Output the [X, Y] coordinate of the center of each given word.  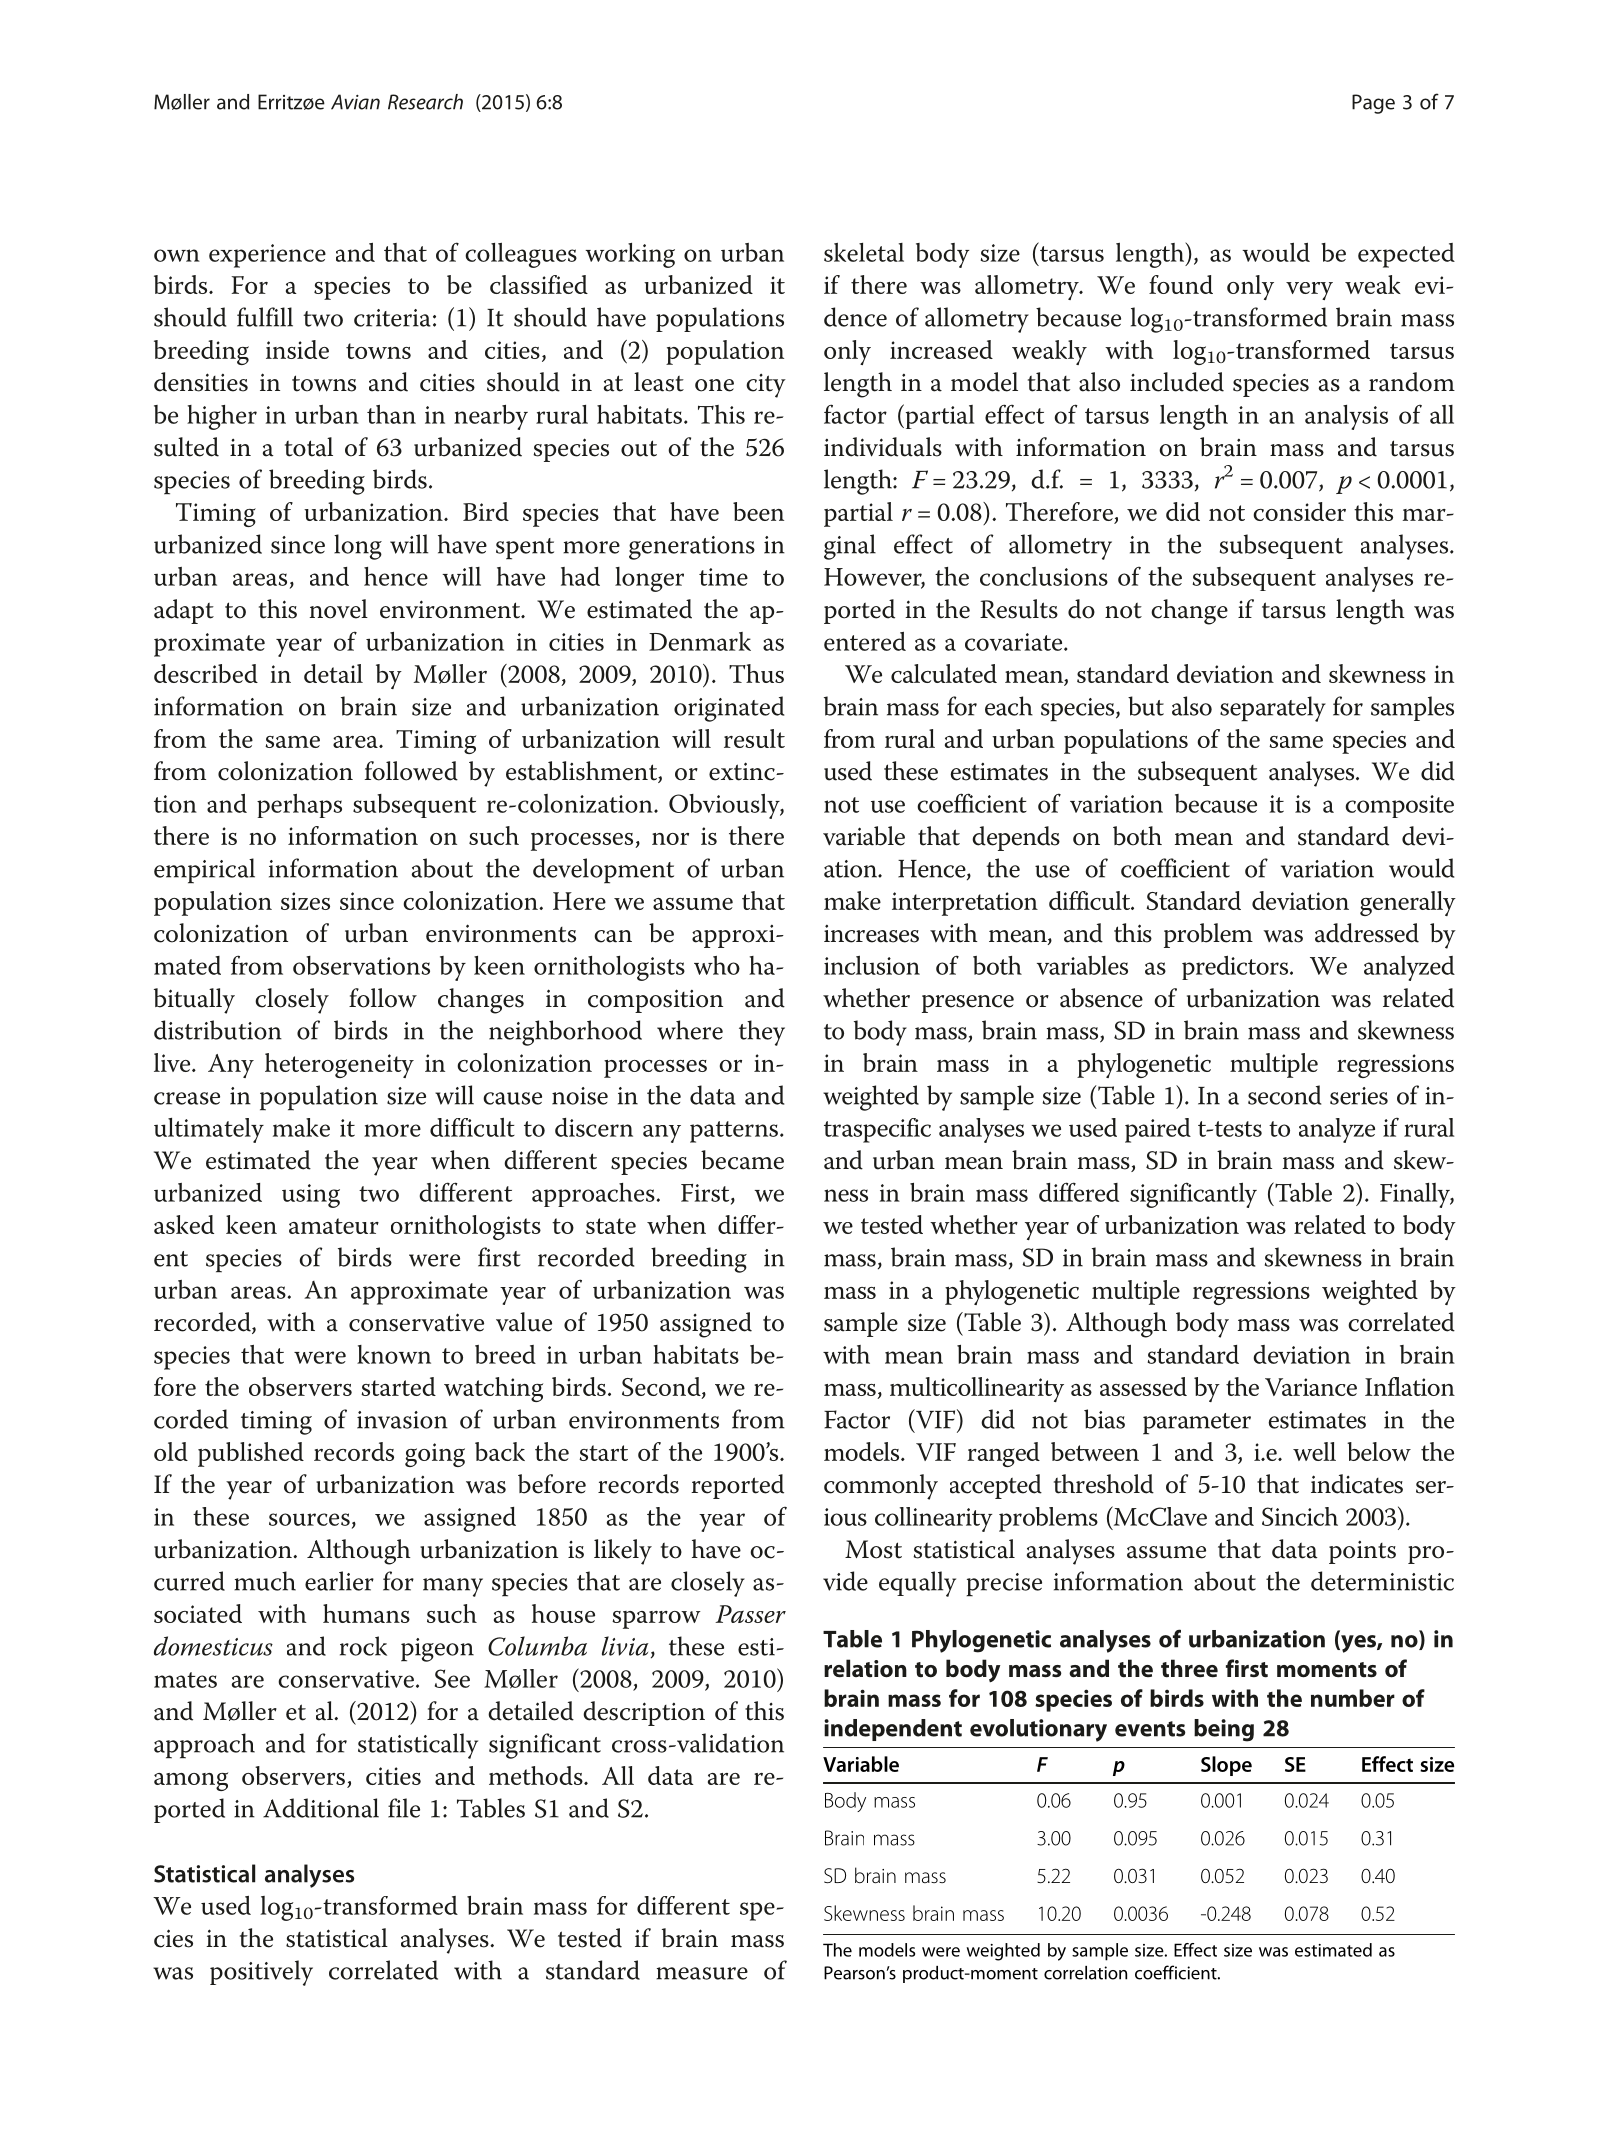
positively [261, 1973]
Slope [1226, 1766]
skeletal [864, 252]
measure [702, 1973]
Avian [355, 102]
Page [1373, 104]
